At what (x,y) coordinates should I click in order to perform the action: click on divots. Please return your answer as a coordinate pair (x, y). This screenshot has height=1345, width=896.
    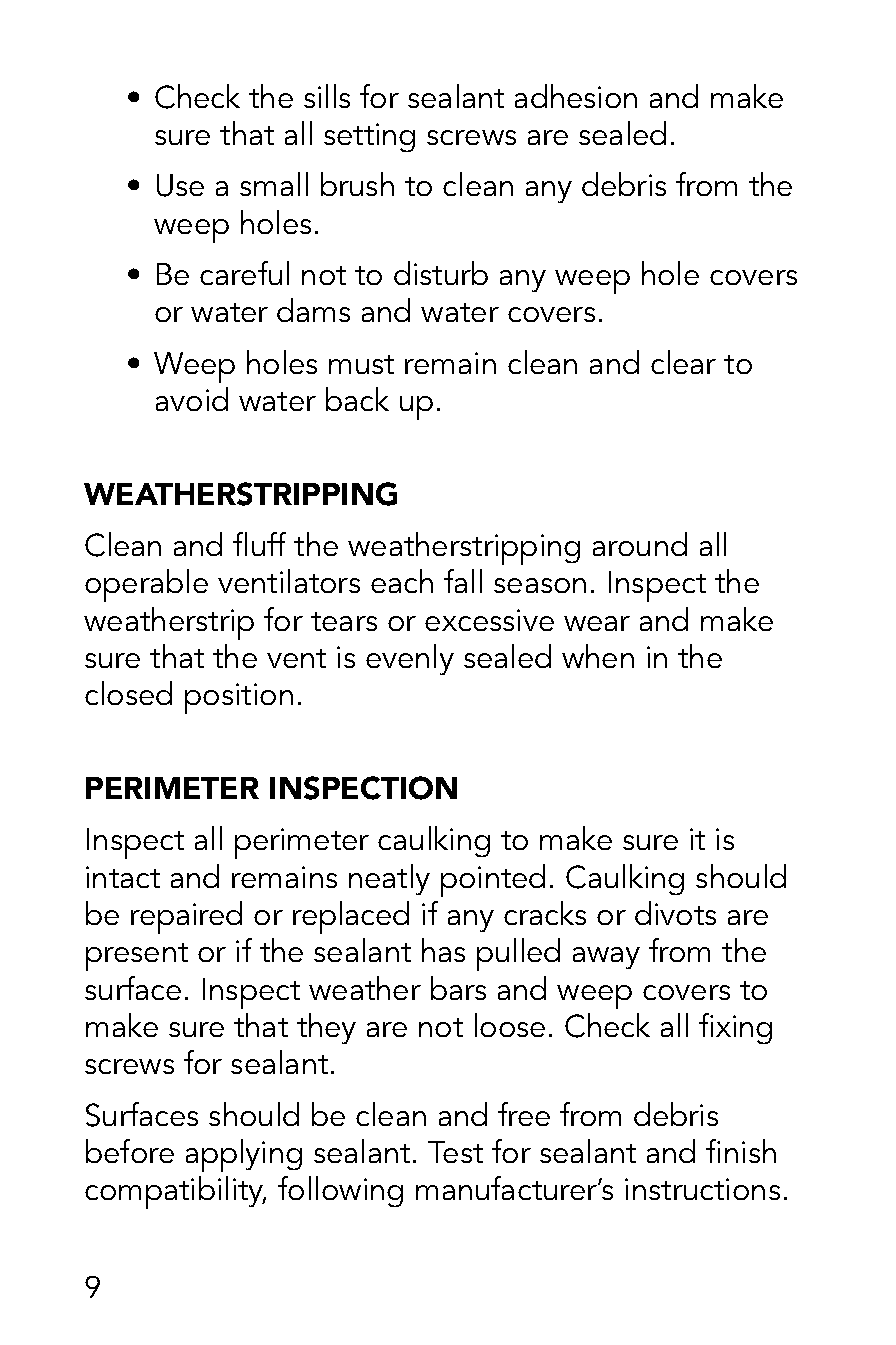
    Looking at the image, I should click on (675, 913).
